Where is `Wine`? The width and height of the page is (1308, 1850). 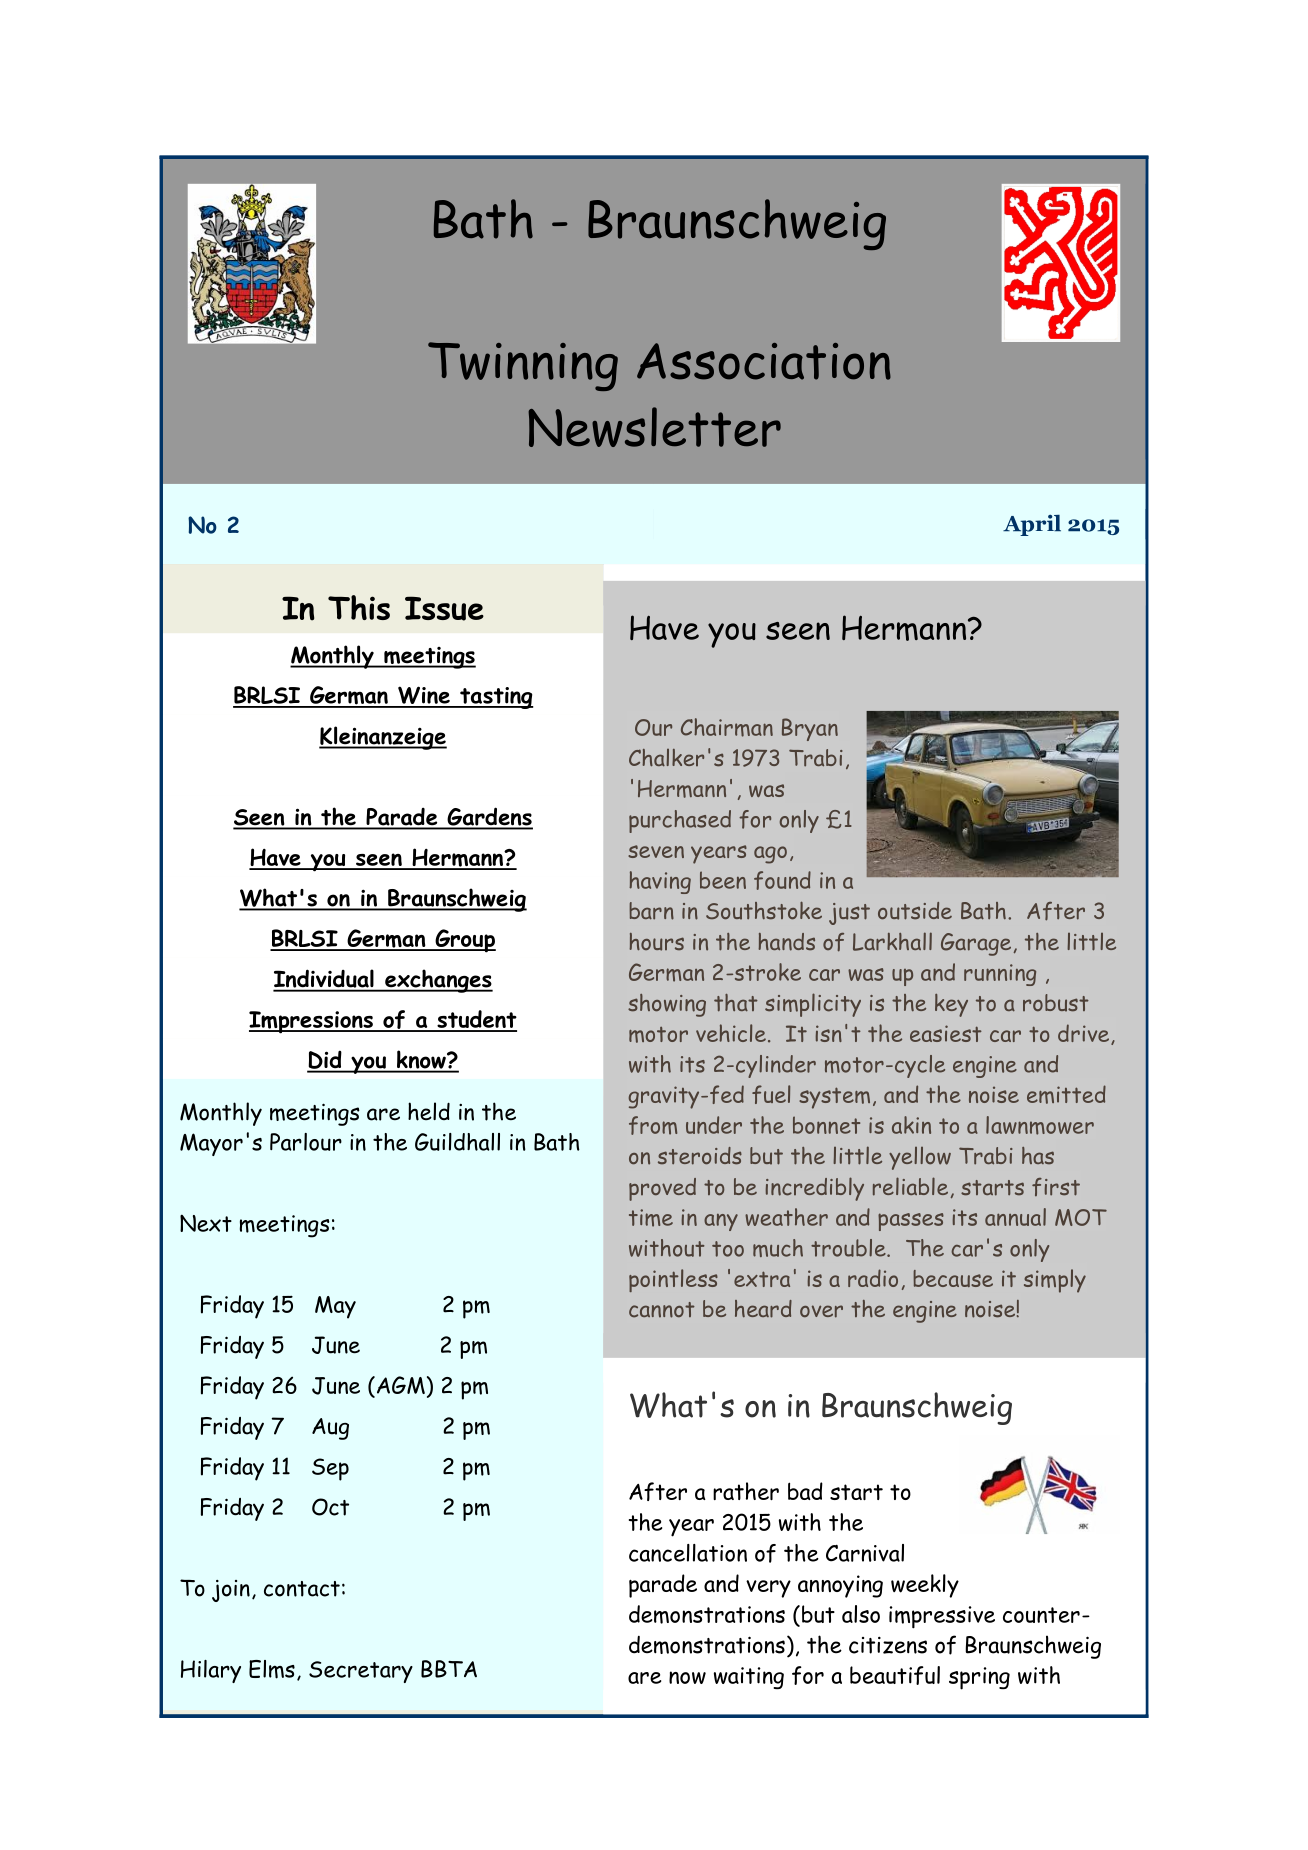 Wine is located at coordinates (424, 696).
